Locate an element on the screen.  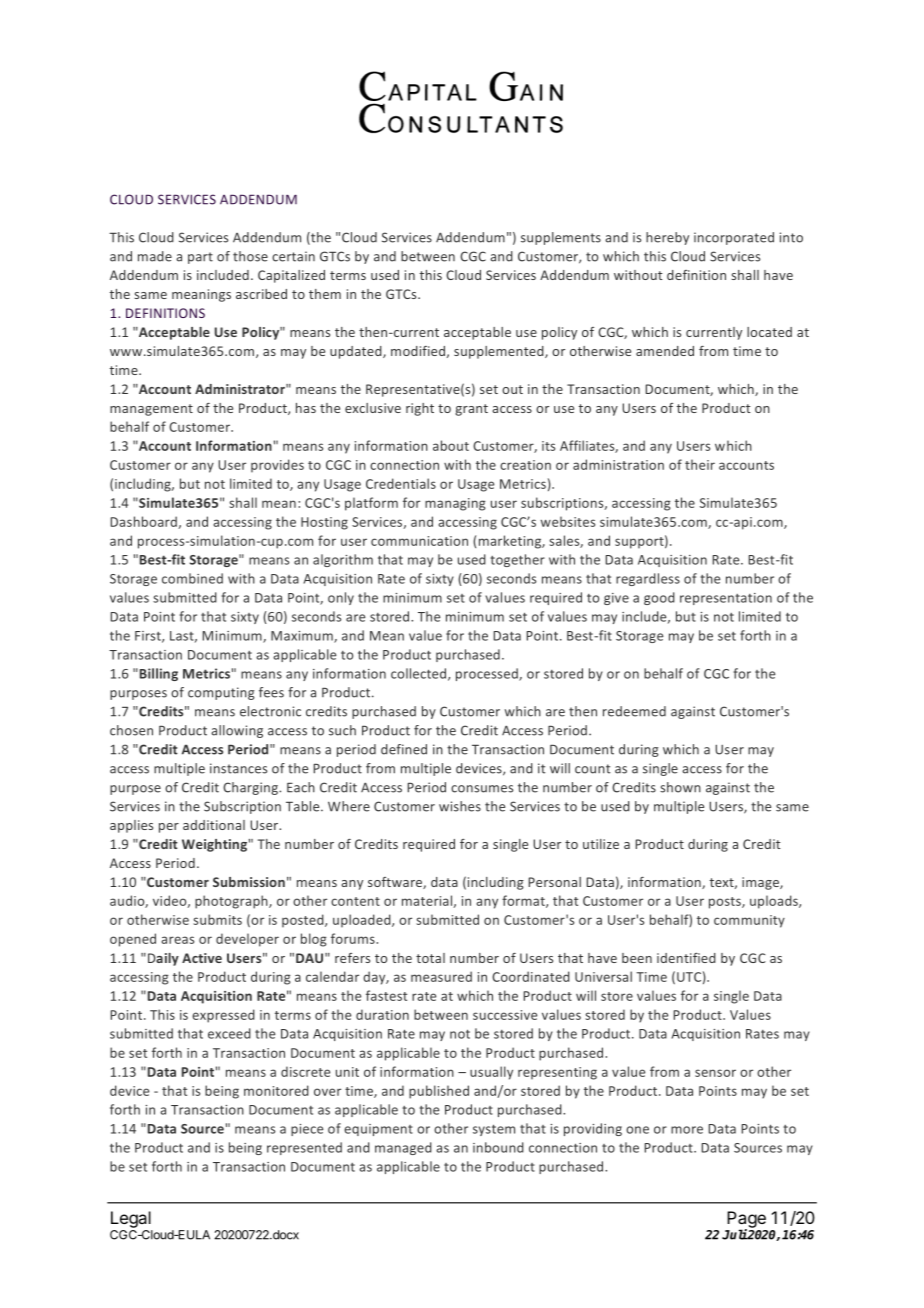
more is located at coordinates (687, 1130).
